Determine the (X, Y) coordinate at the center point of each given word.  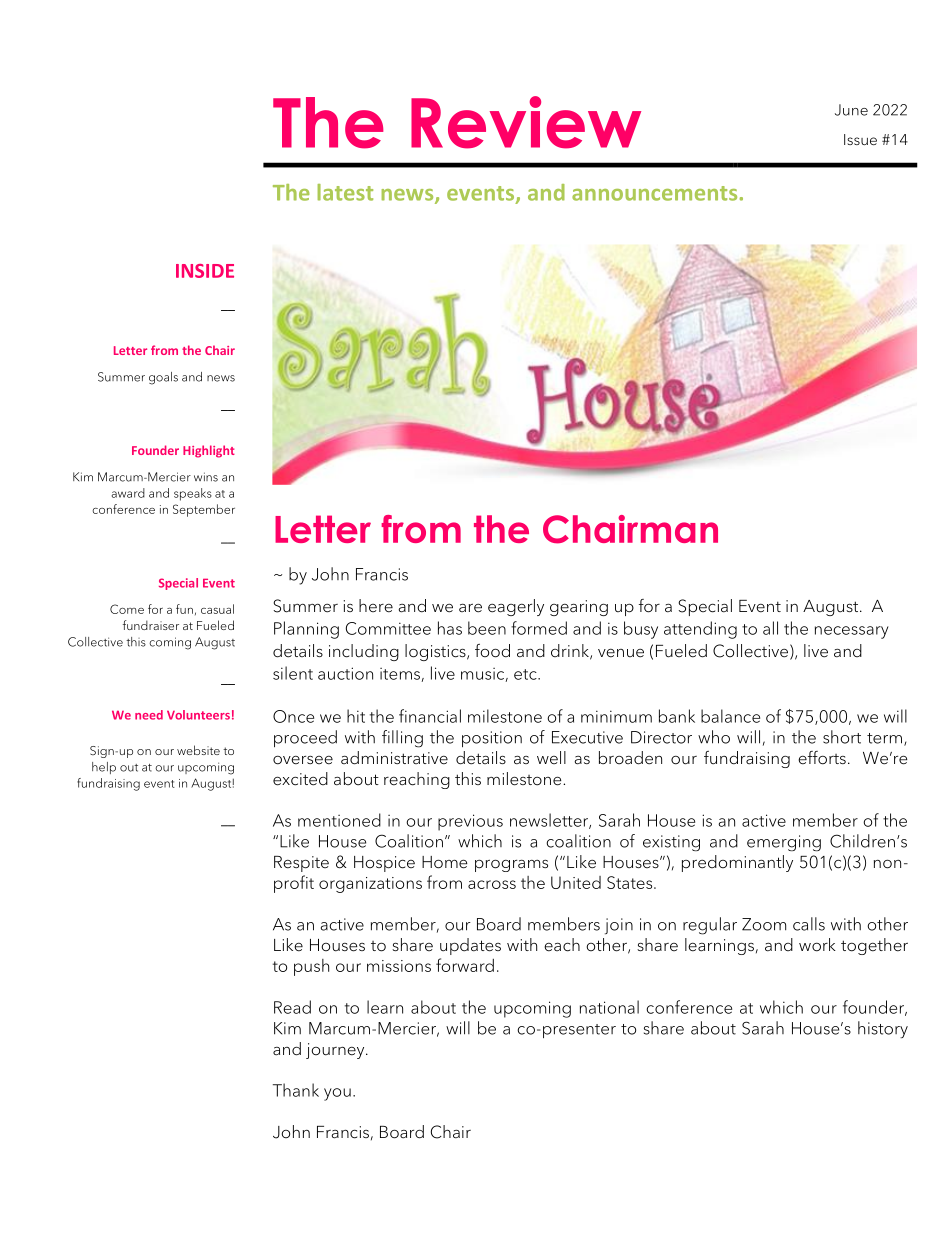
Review (526, 122)
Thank (296, 1090)
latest (345, 192)
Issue (860, 139)
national (609, 1007)
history (883, 1029)
